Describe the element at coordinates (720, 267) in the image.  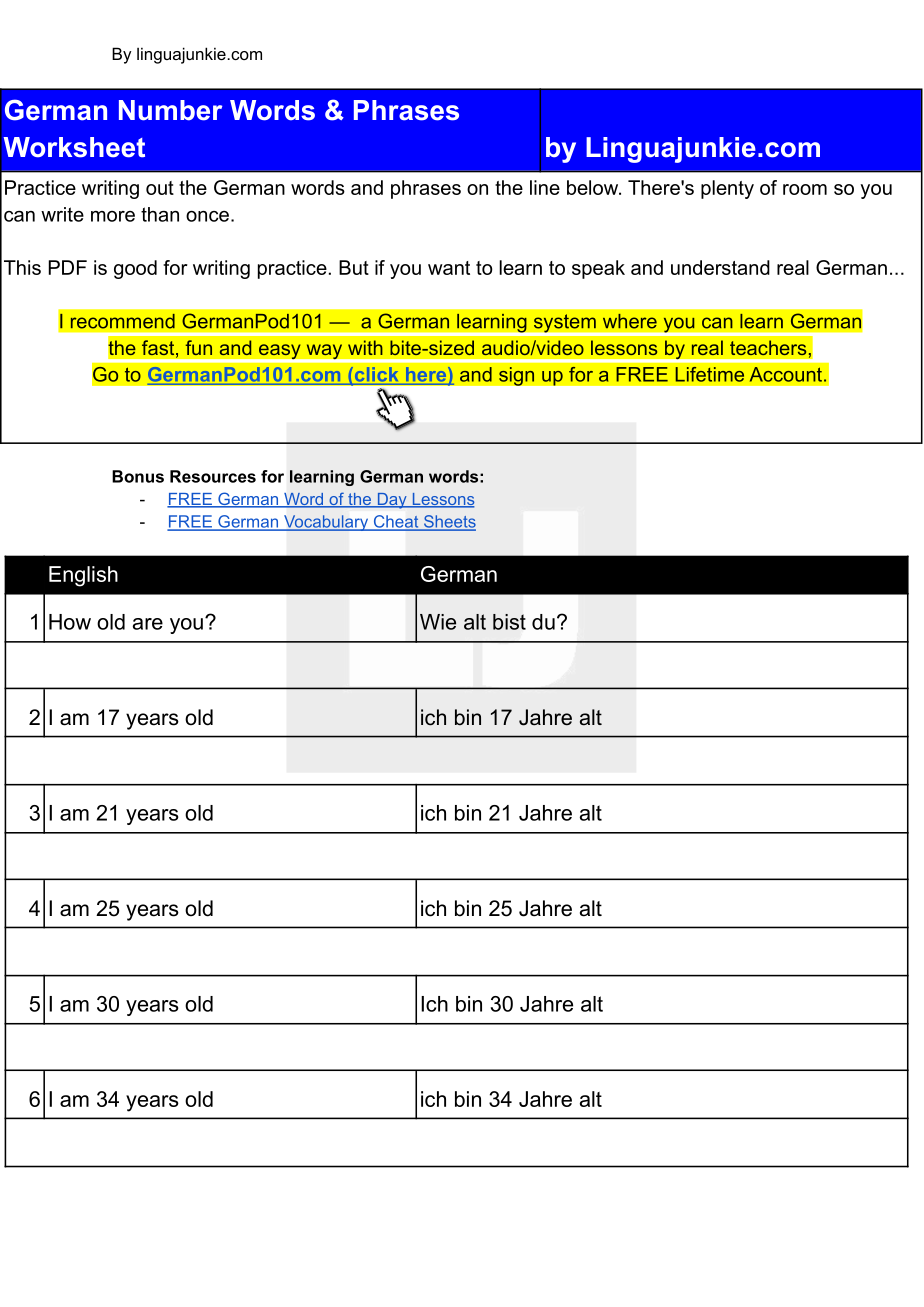
I see `understand` at that location.
